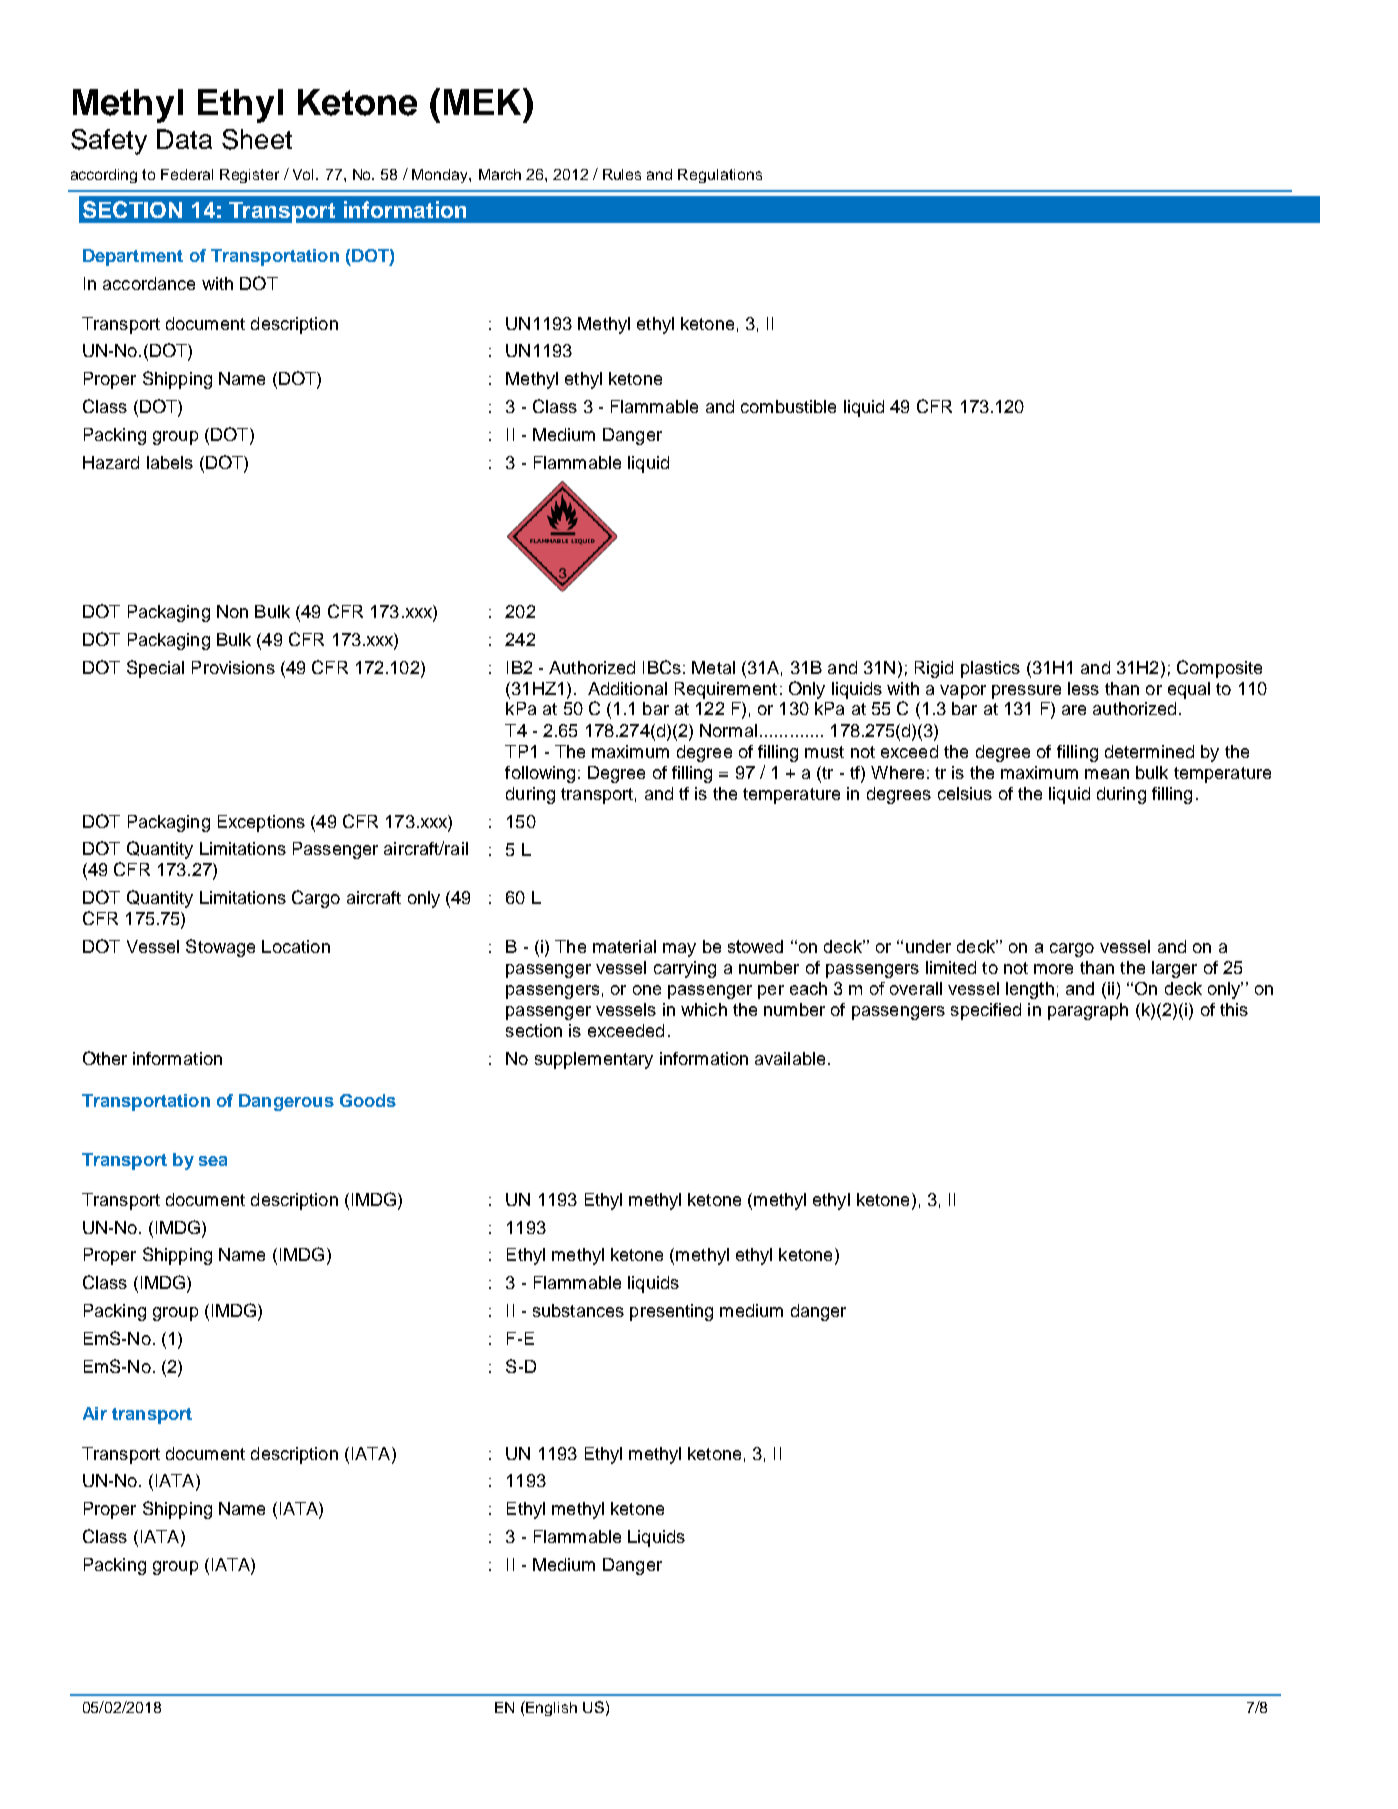 The height and width of the document is (1809, 1398). What do you see at coordinates (1053, 969) in the document?
I see `more` at bounding box center [1053, 969].
